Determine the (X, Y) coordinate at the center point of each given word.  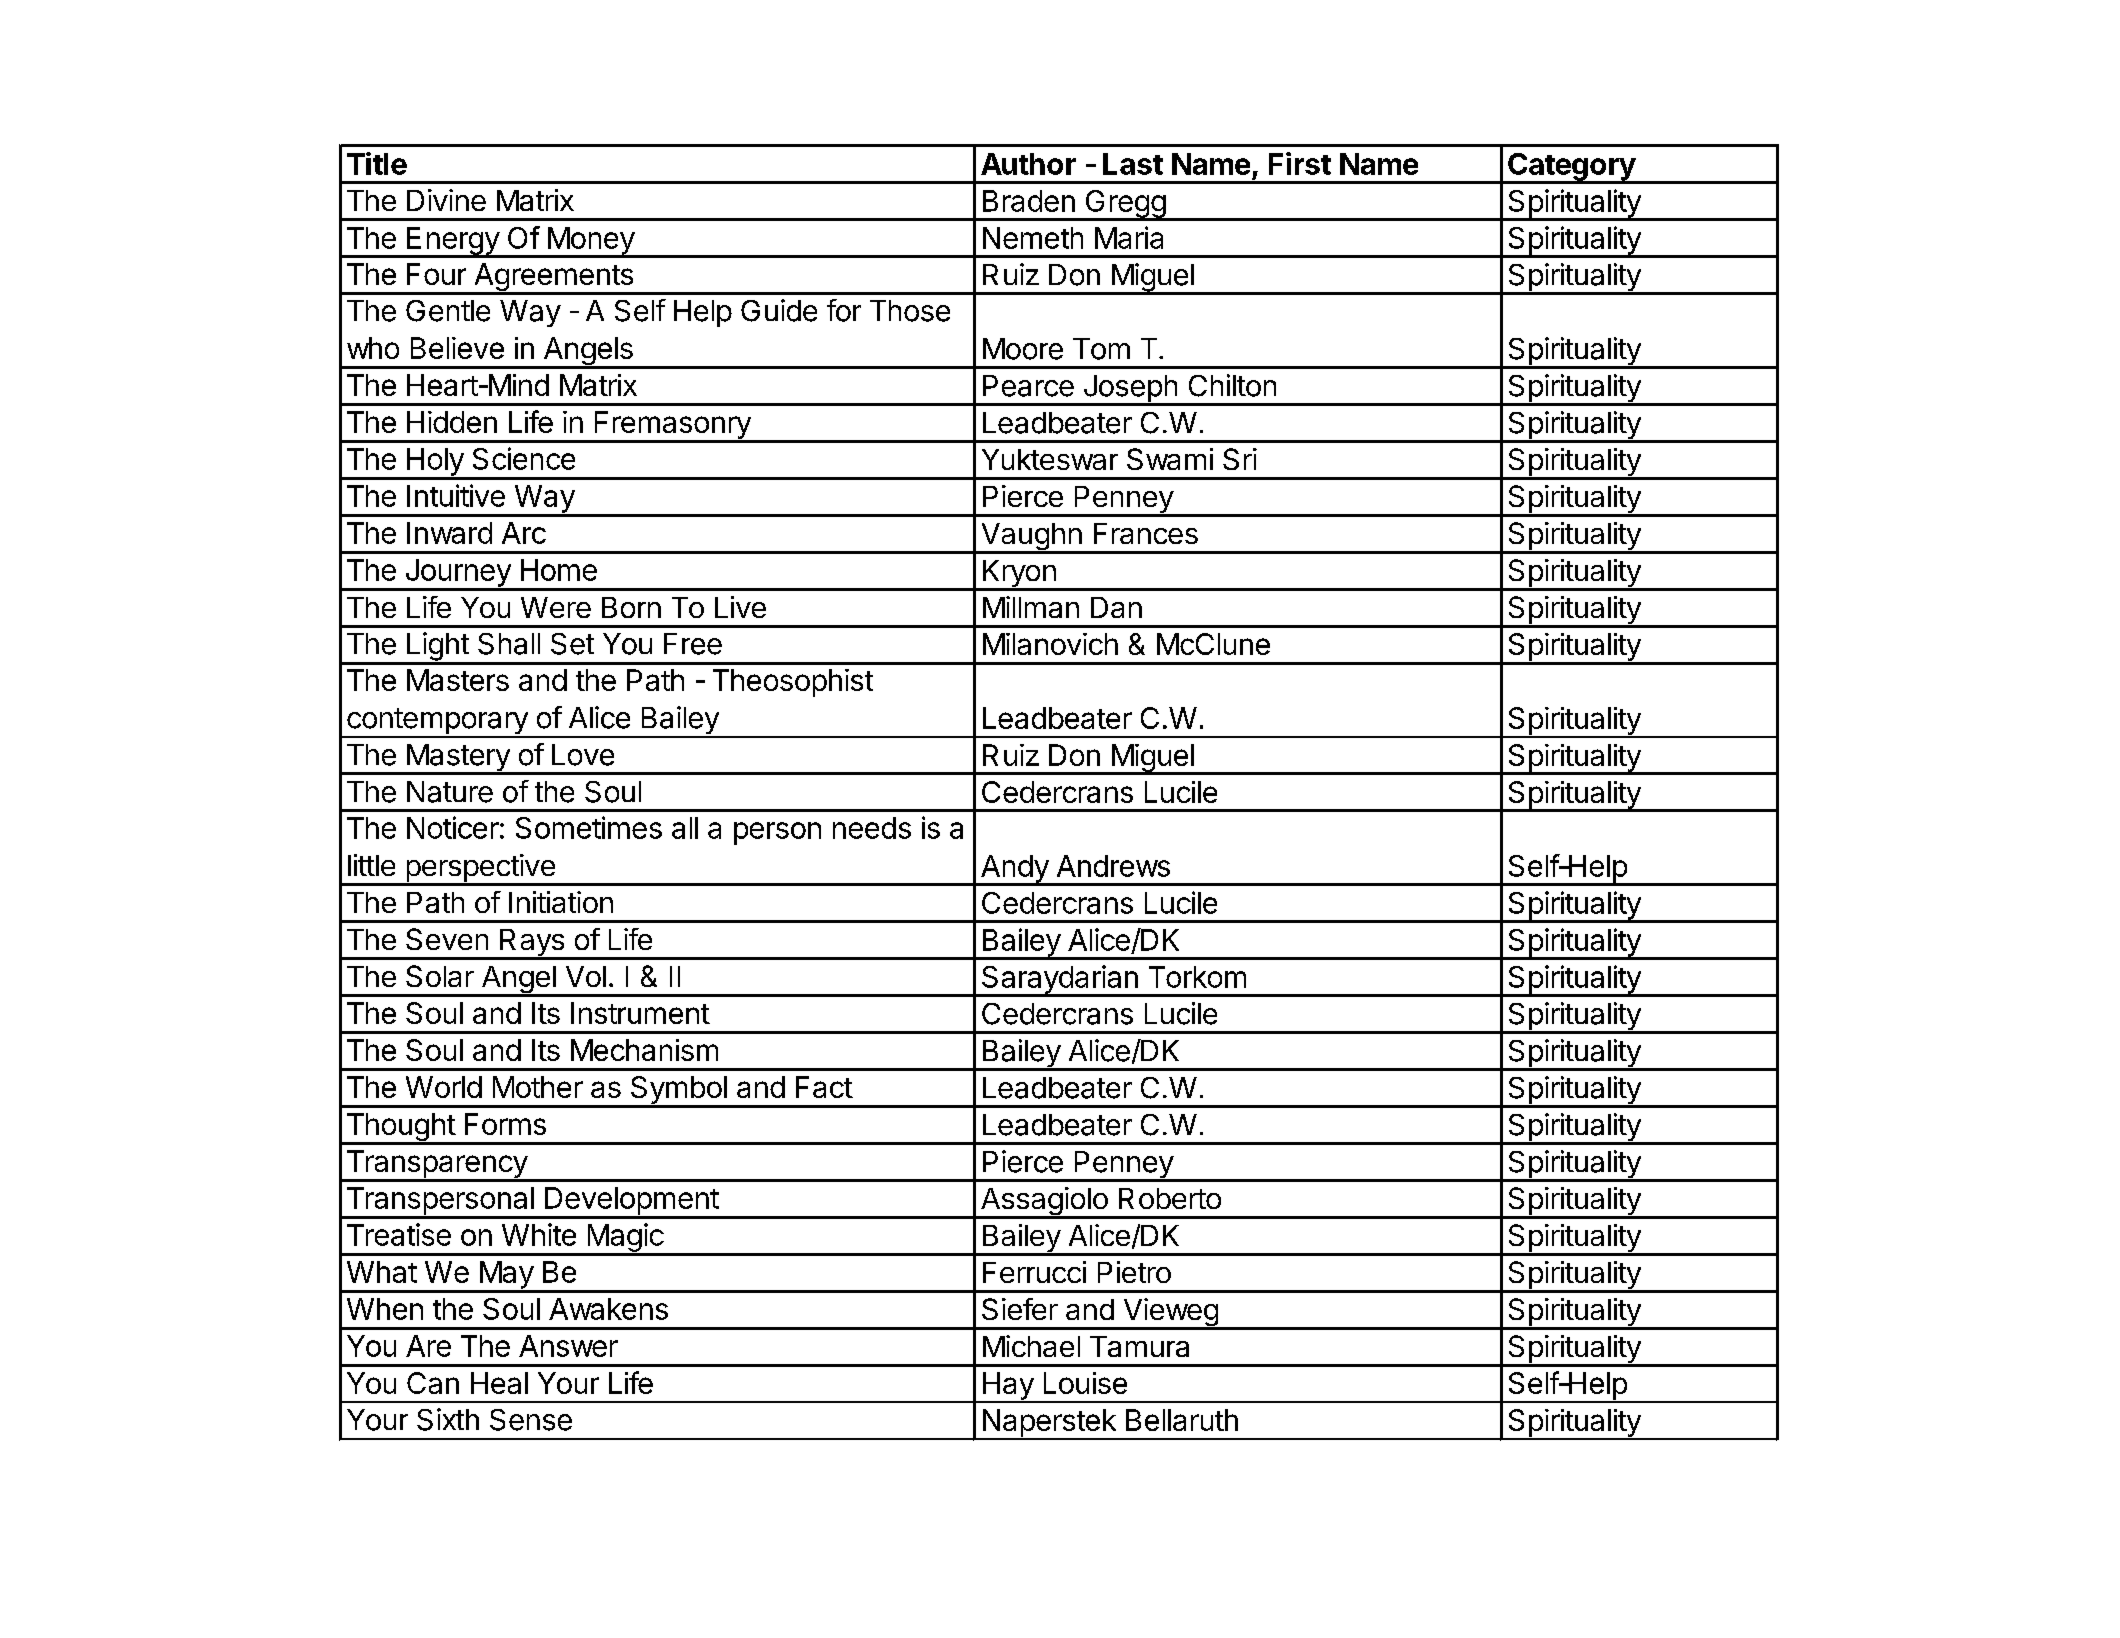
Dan (1116, 607)
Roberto (1170, 1198)
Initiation (561, 902)
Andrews (1113, 866)
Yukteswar (1050, 459)
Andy (1014, 870)
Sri (1240, 459)
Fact (824, 1087)
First (1300, 163)
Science (524, 458)
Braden (1029, 201)
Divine (446, 200)
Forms (505, 1124)
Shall (509, 644)
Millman (1031, 607)
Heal (499, 1383)
